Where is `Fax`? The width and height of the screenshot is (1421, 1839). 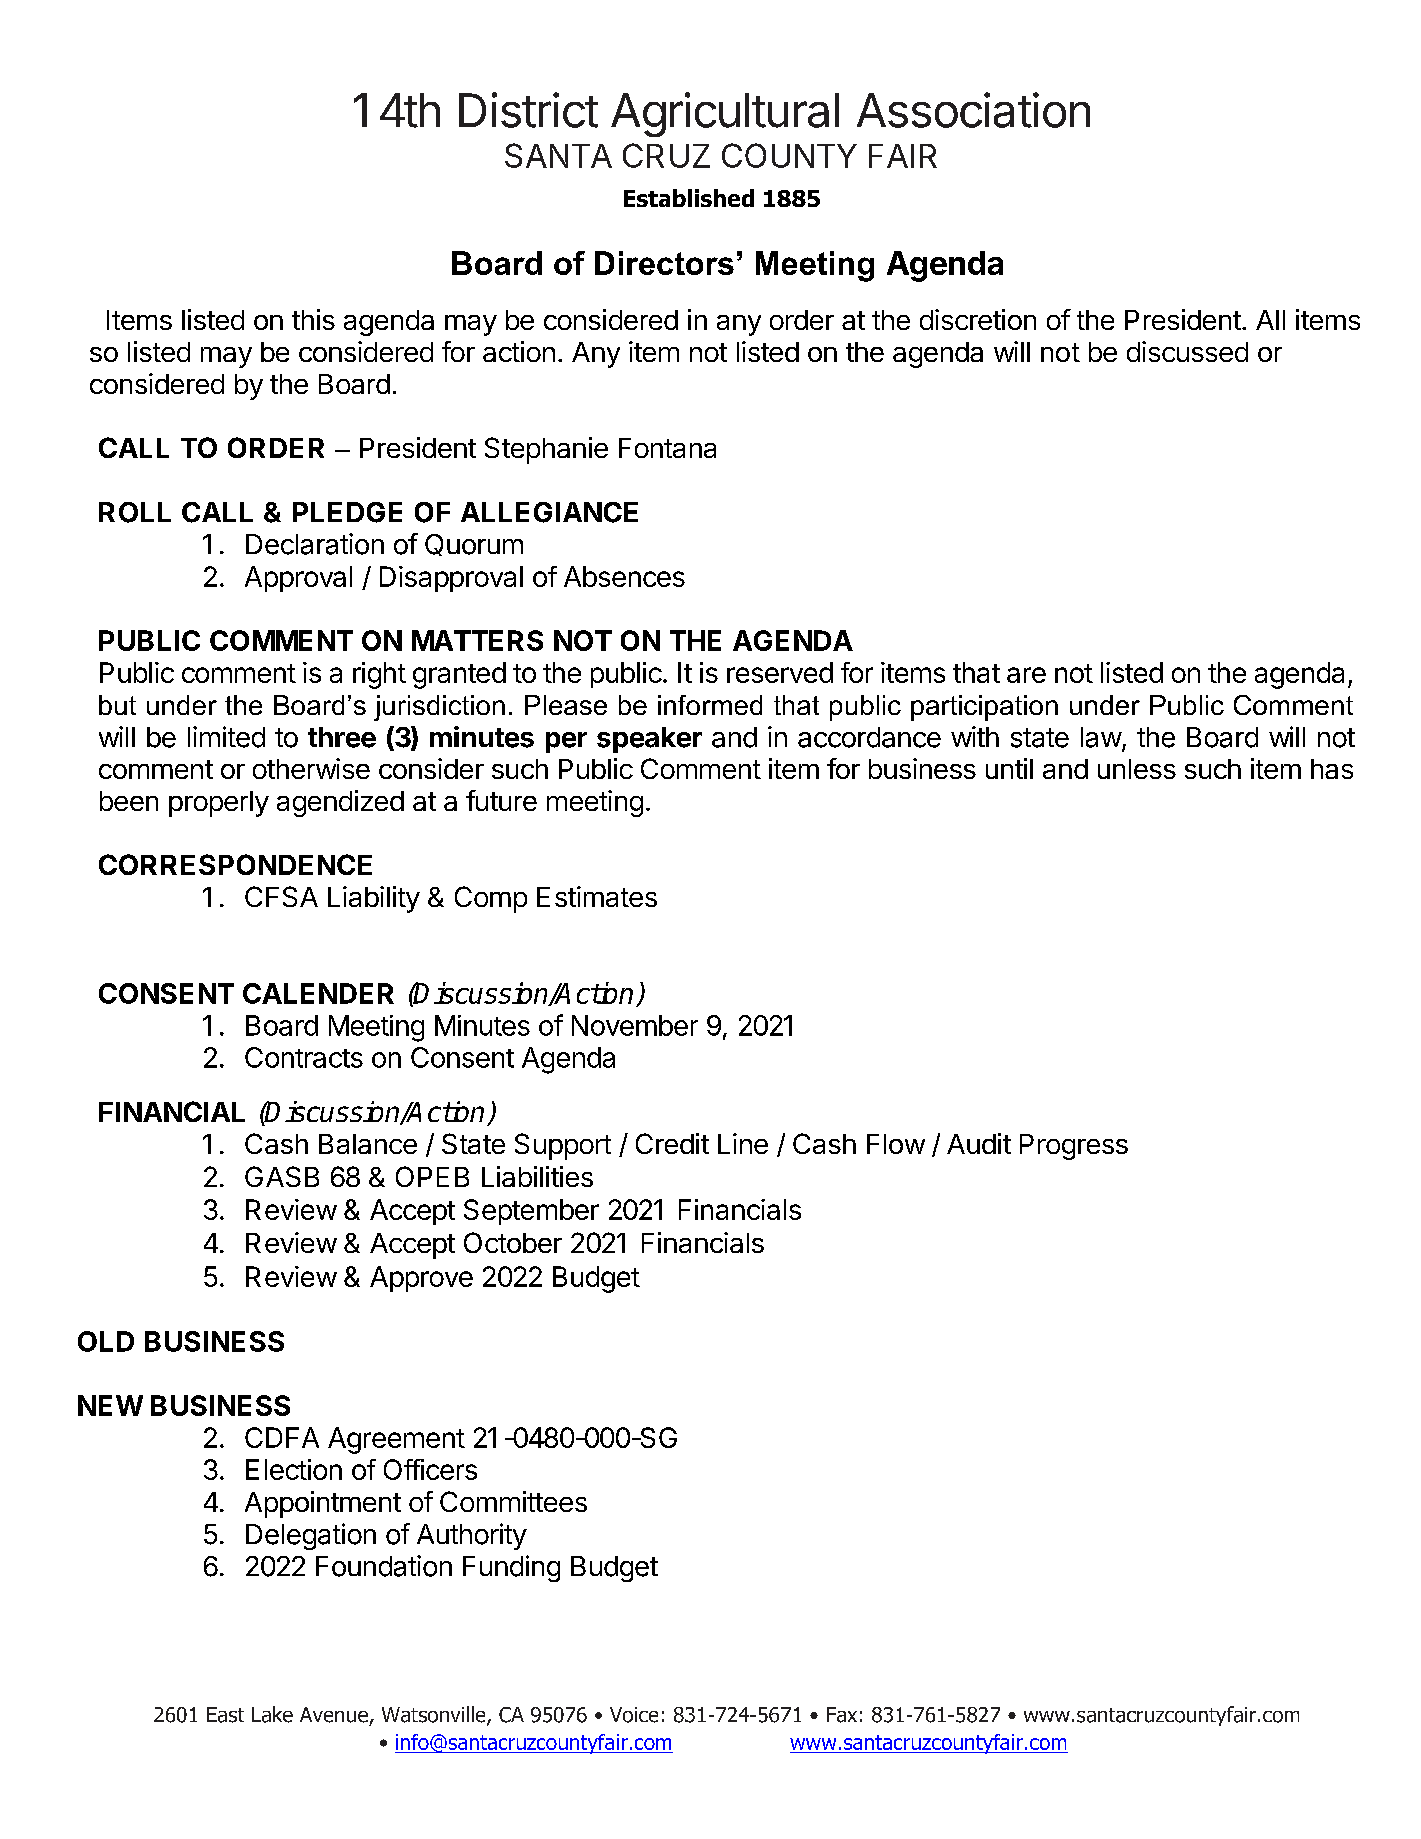 Fax is located at coordinates (842, 1715).
